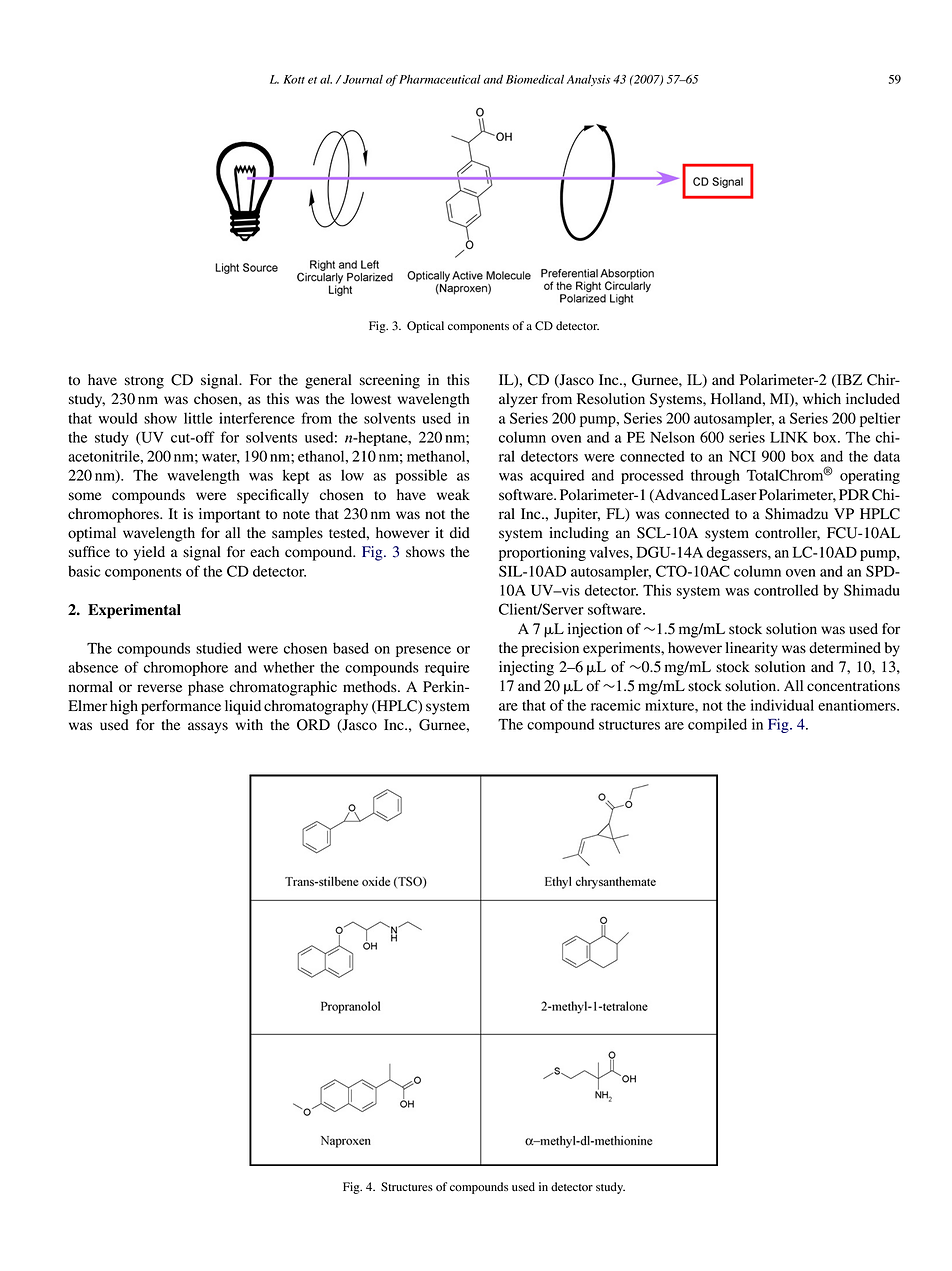 The image size is (952, 1271). What do you see at coordinates (787, 533) in the screenshot?
I see `controller` at bounding box center [787, 533].
